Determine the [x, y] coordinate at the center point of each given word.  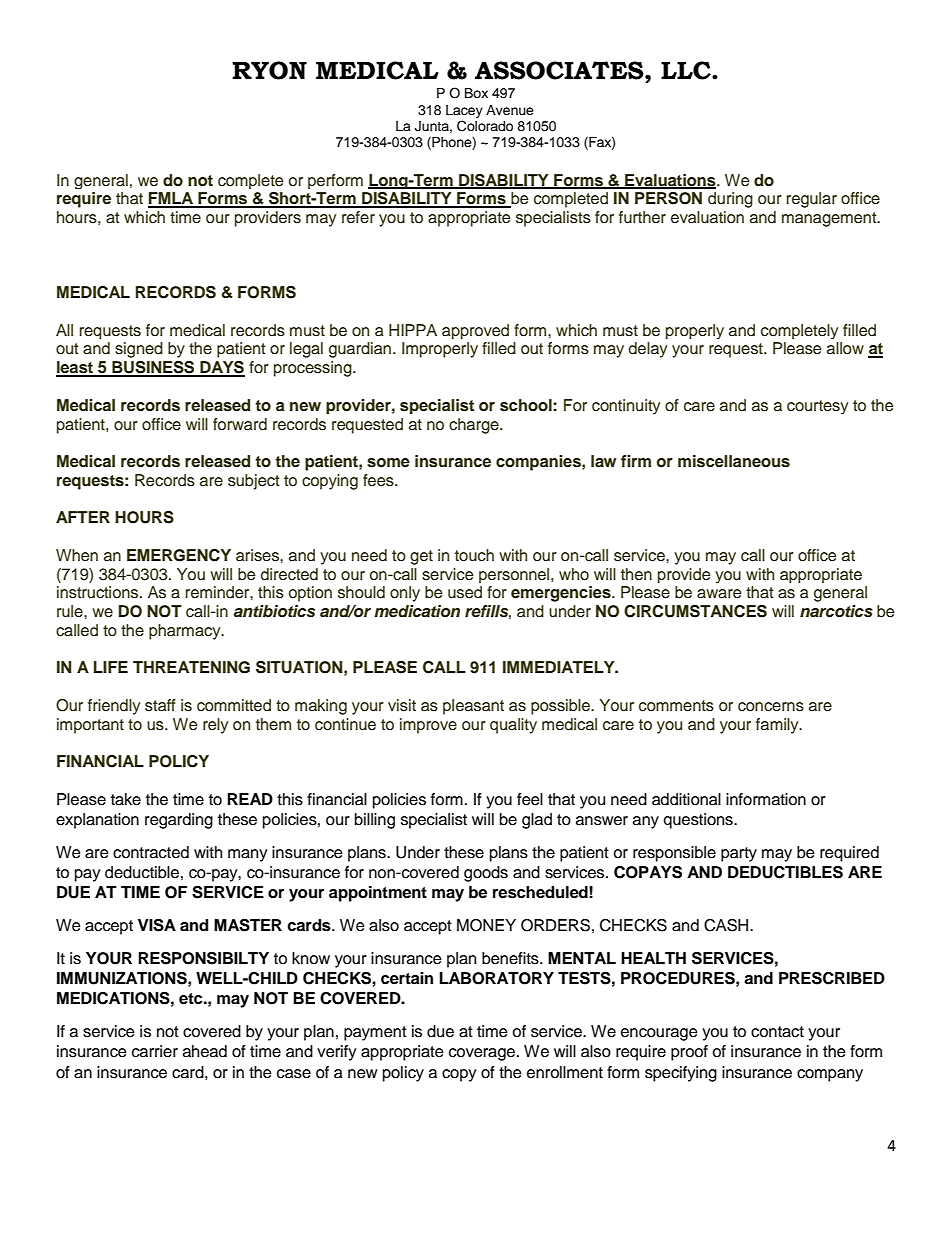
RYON [269, 70]
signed [139, 350]
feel [530, 799]
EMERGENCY [179, 555]
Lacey [464, 111]
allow [845, 348]
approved [475, 331]
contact [777, 1032]
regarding [179, 821]
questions [699, 821]
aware [719, 594]
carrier [155, 1051]
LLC [687, 70]
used [465, 592]
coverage [483, 1054]
